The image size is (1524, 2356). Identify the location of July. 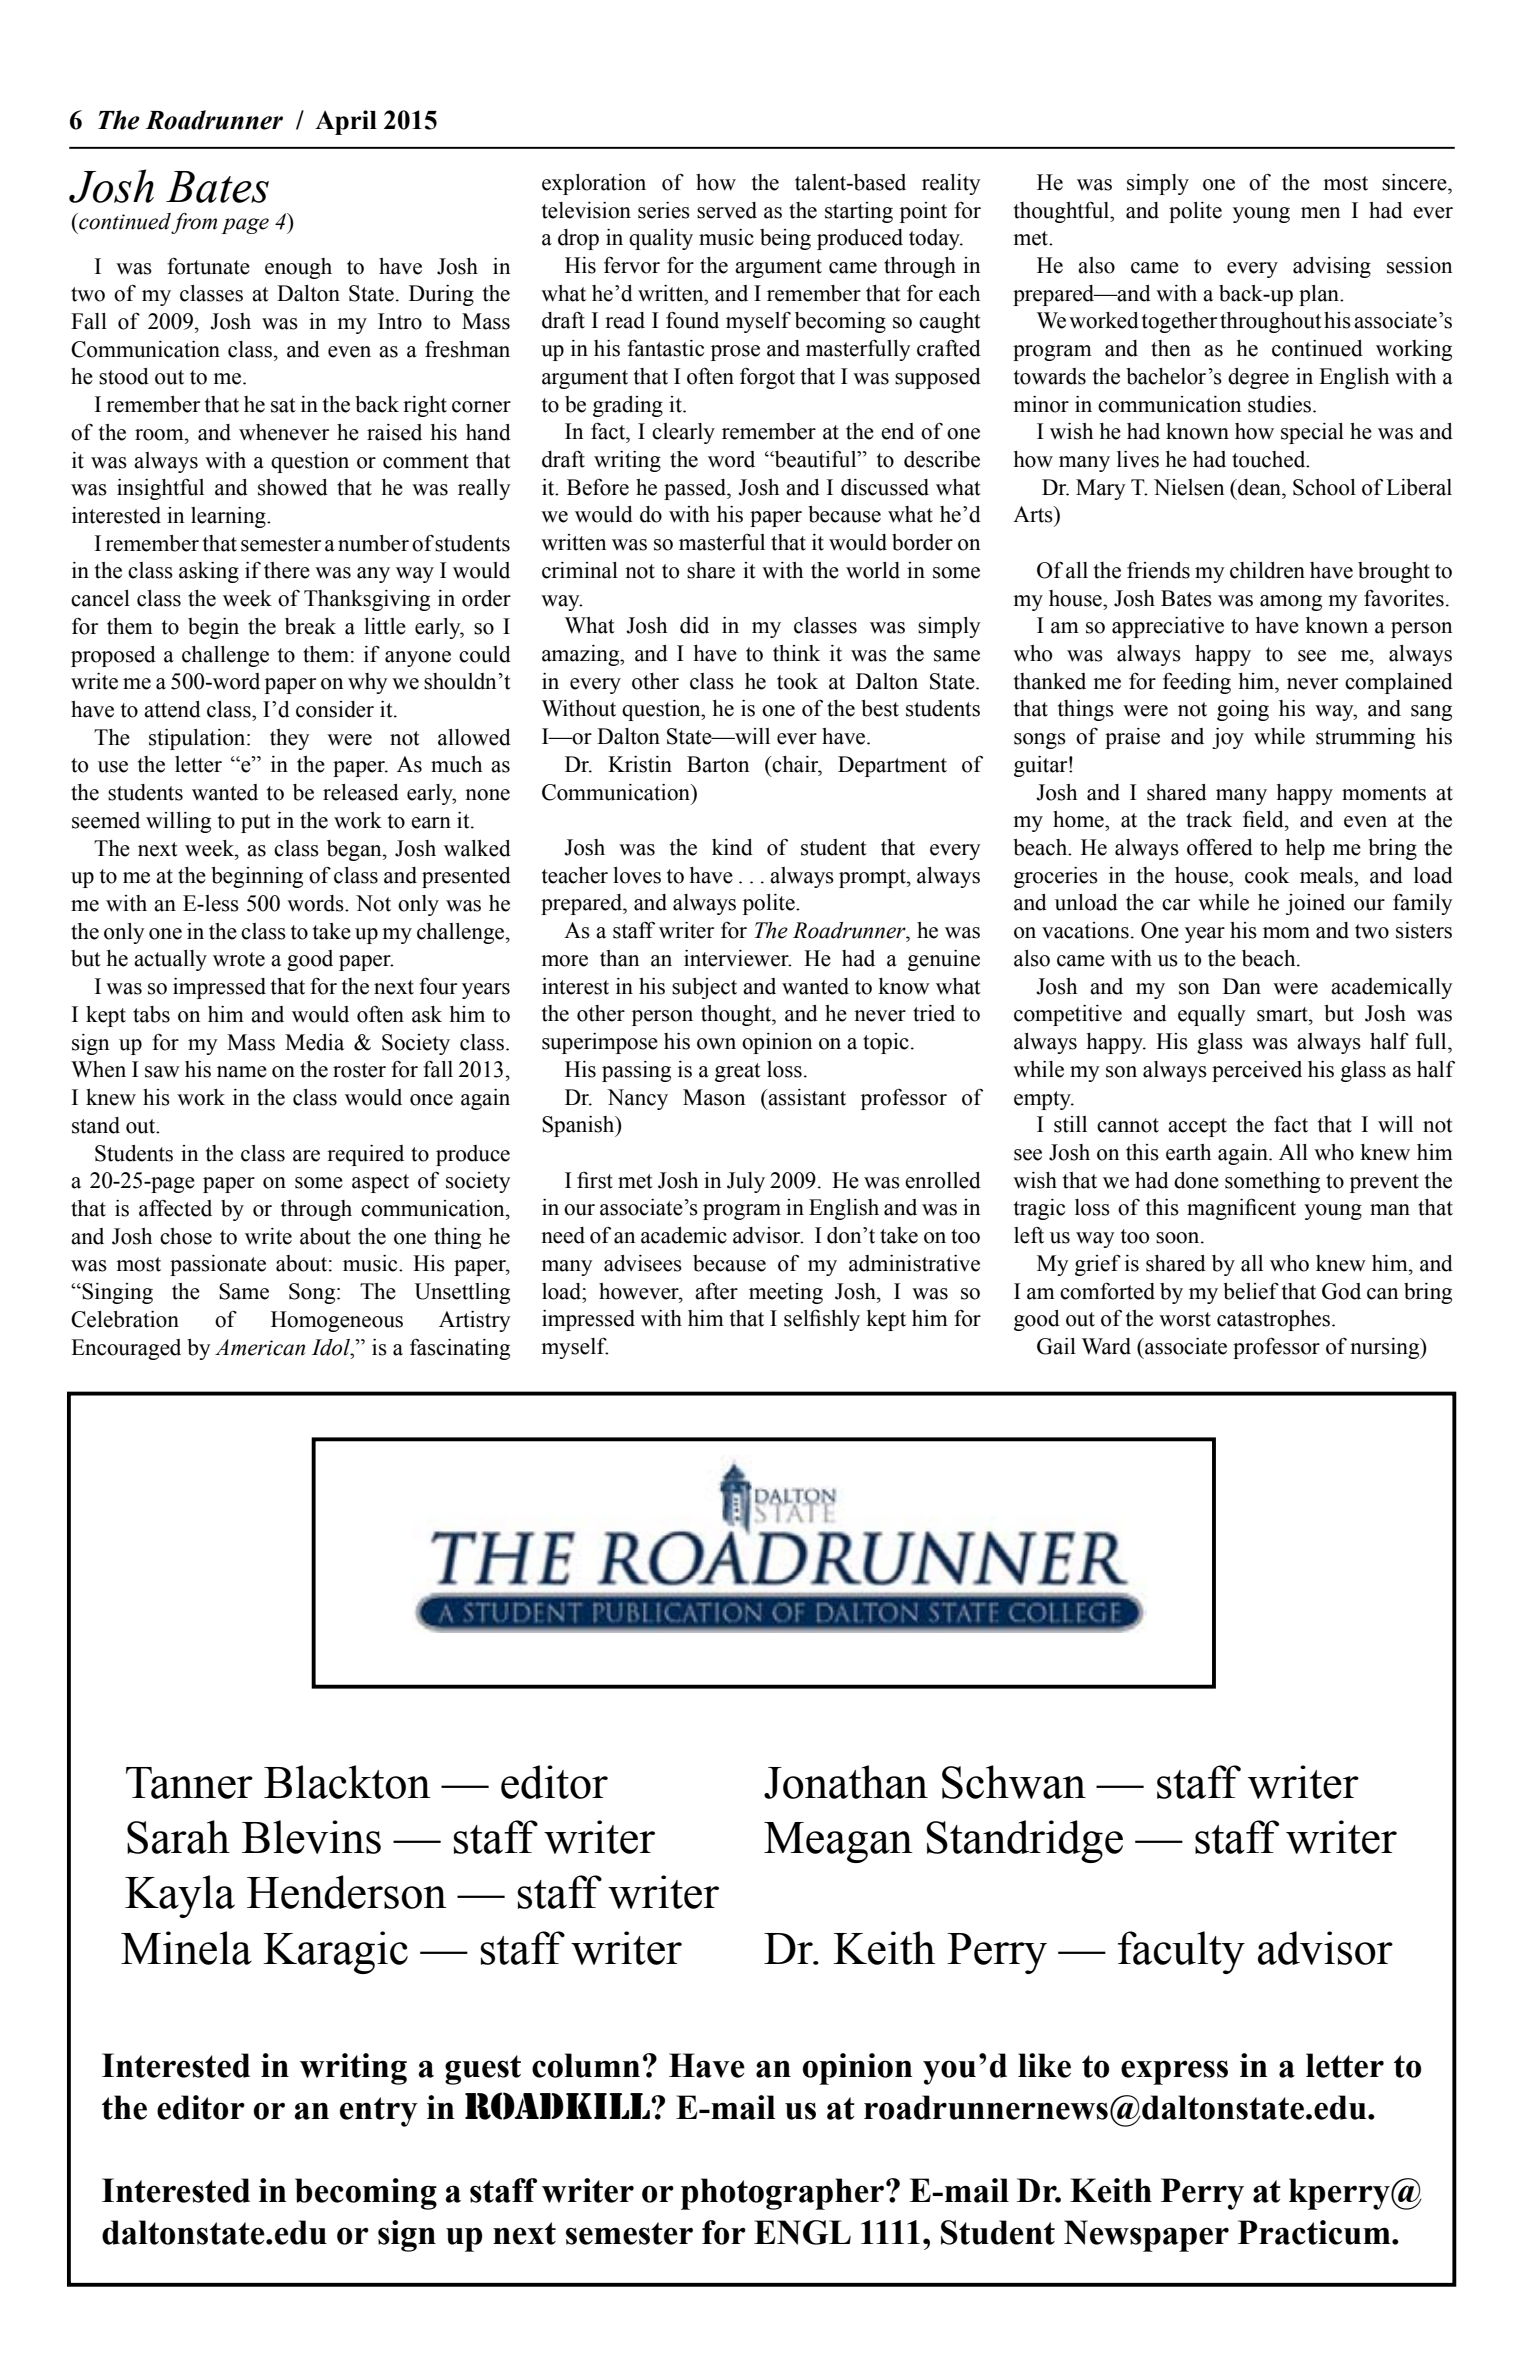
(746, 1182).
